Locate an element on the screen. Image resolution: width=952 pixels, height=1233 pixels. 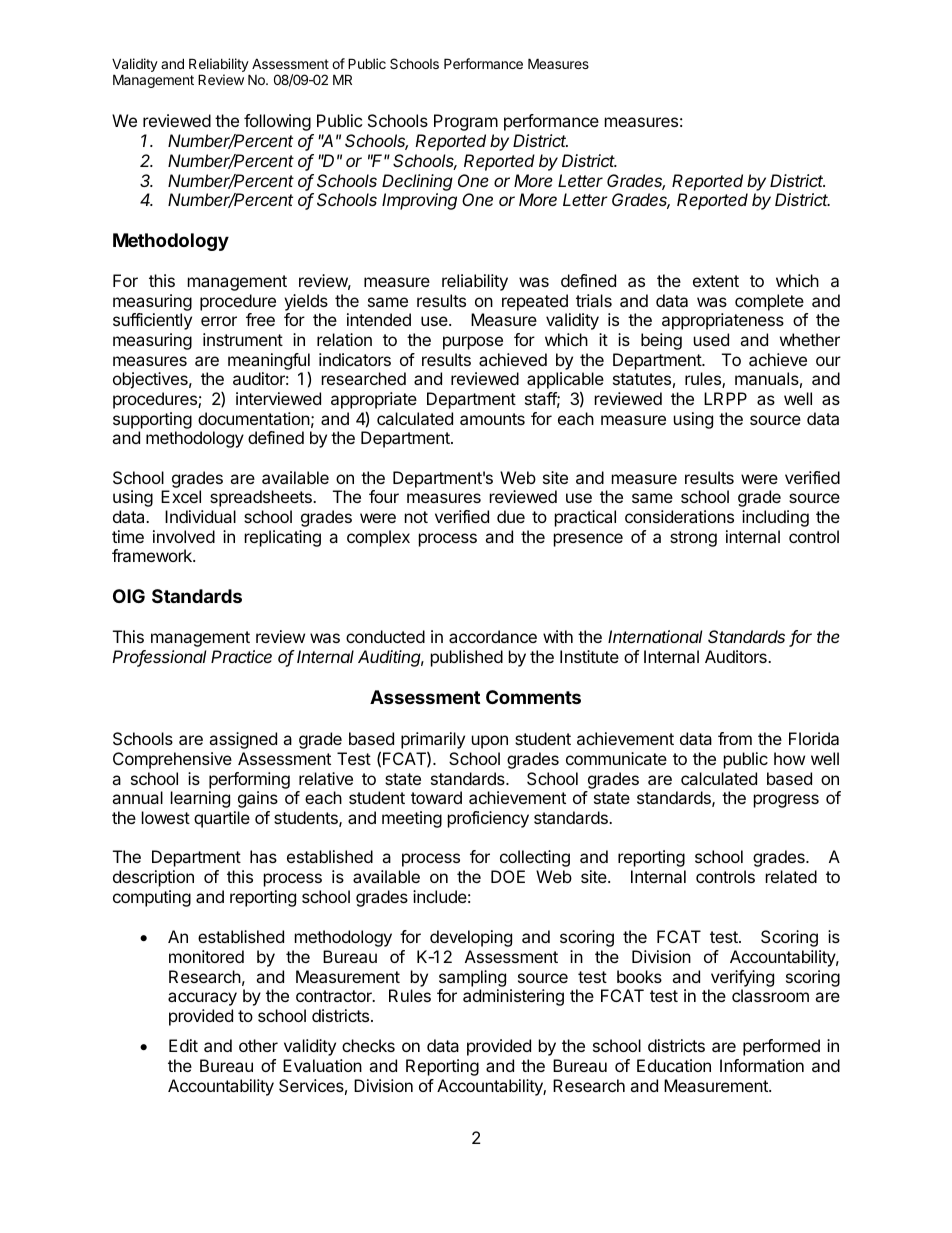
used is located at coordinates (711, 339).
